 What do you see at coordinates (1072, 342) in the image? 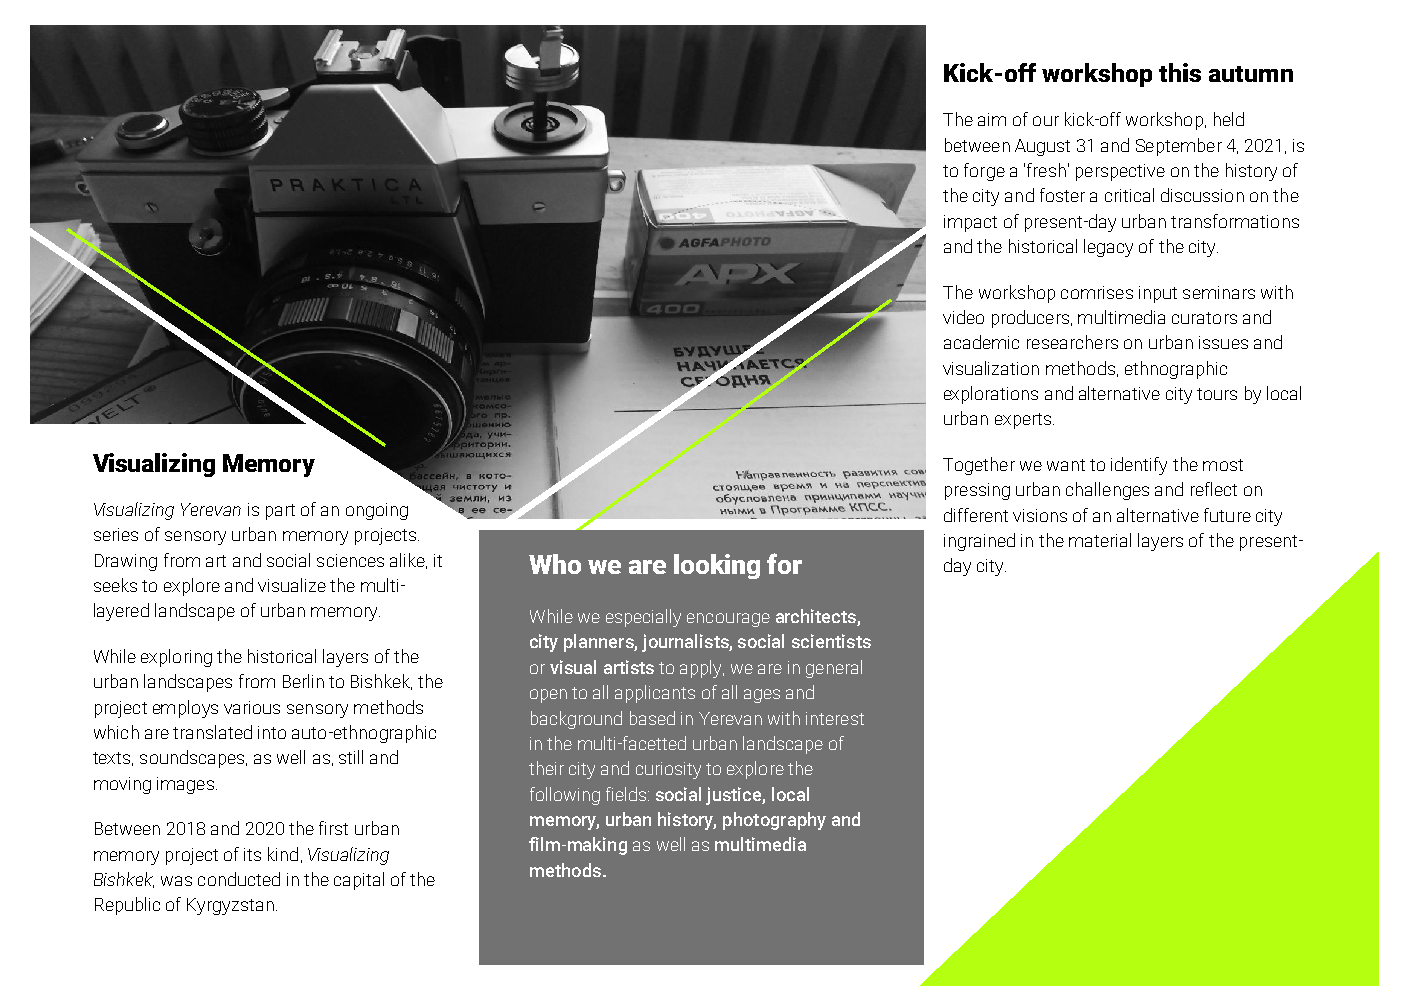
I see `researchers` at bounding box center [1072, 342].
